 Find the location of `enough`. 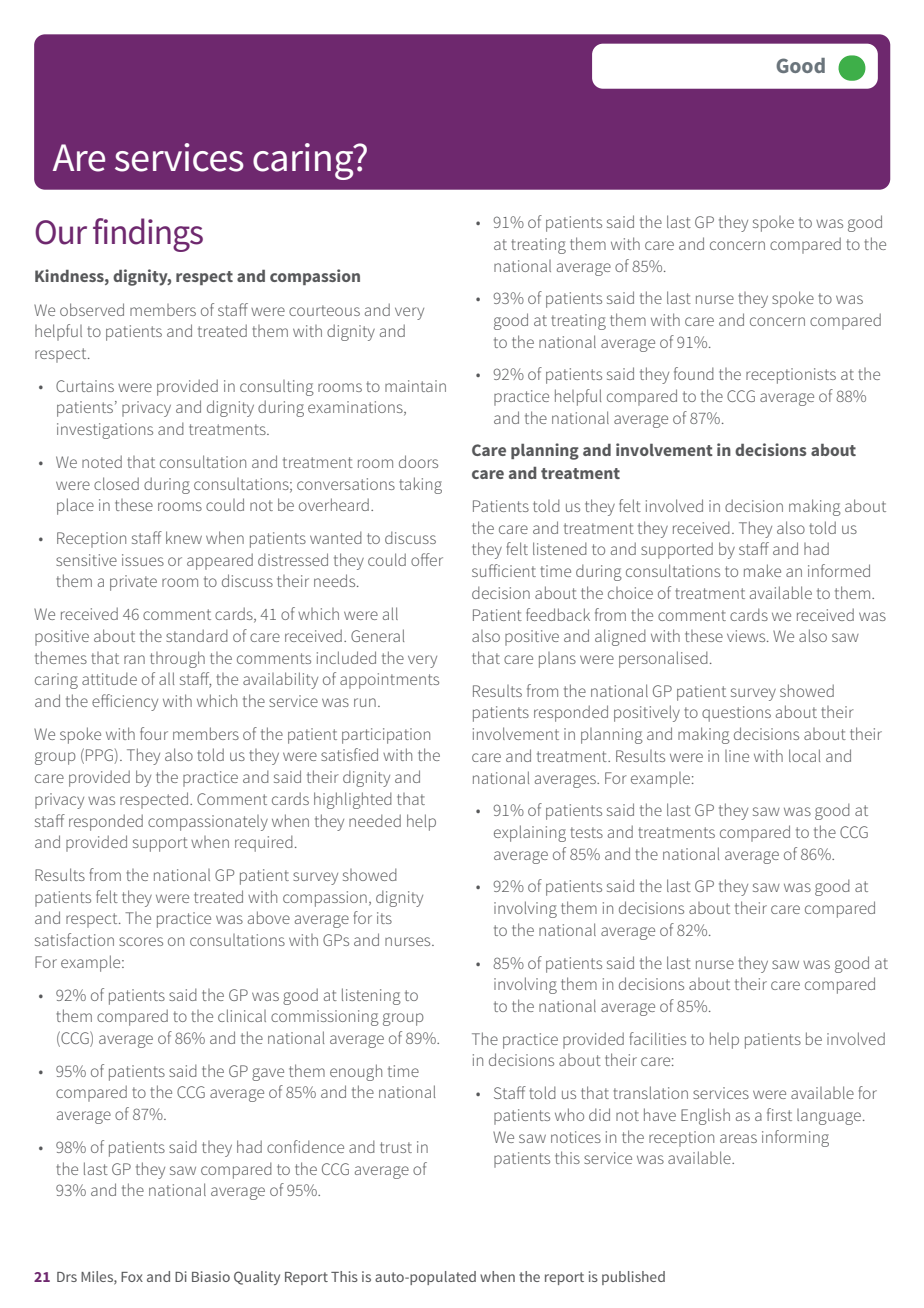

enough is located at coordinates (356, 1072).
